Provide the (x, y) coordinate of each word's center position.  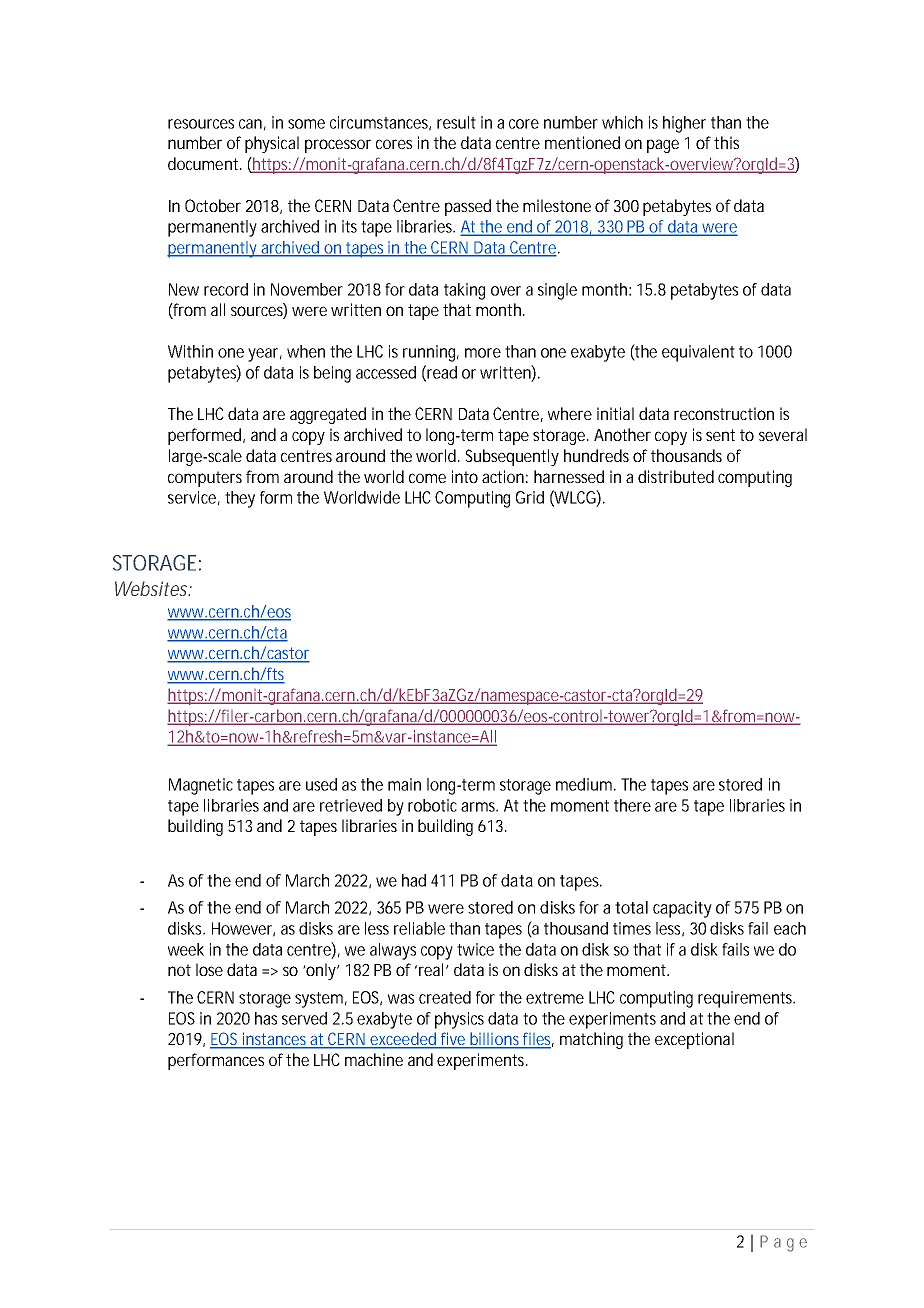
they (240, 499)
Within (190, 351)
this (726, 142)
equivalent (698, 353)
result (456, 122)
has (266, 1018)
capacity (682, 909)
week (186, 949)
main (404, 784)
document (203, 163)
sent (720, 435)
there (632, 805)
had (414, 880)
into (465, 476)
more (483, 353)
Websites (151, 588)
